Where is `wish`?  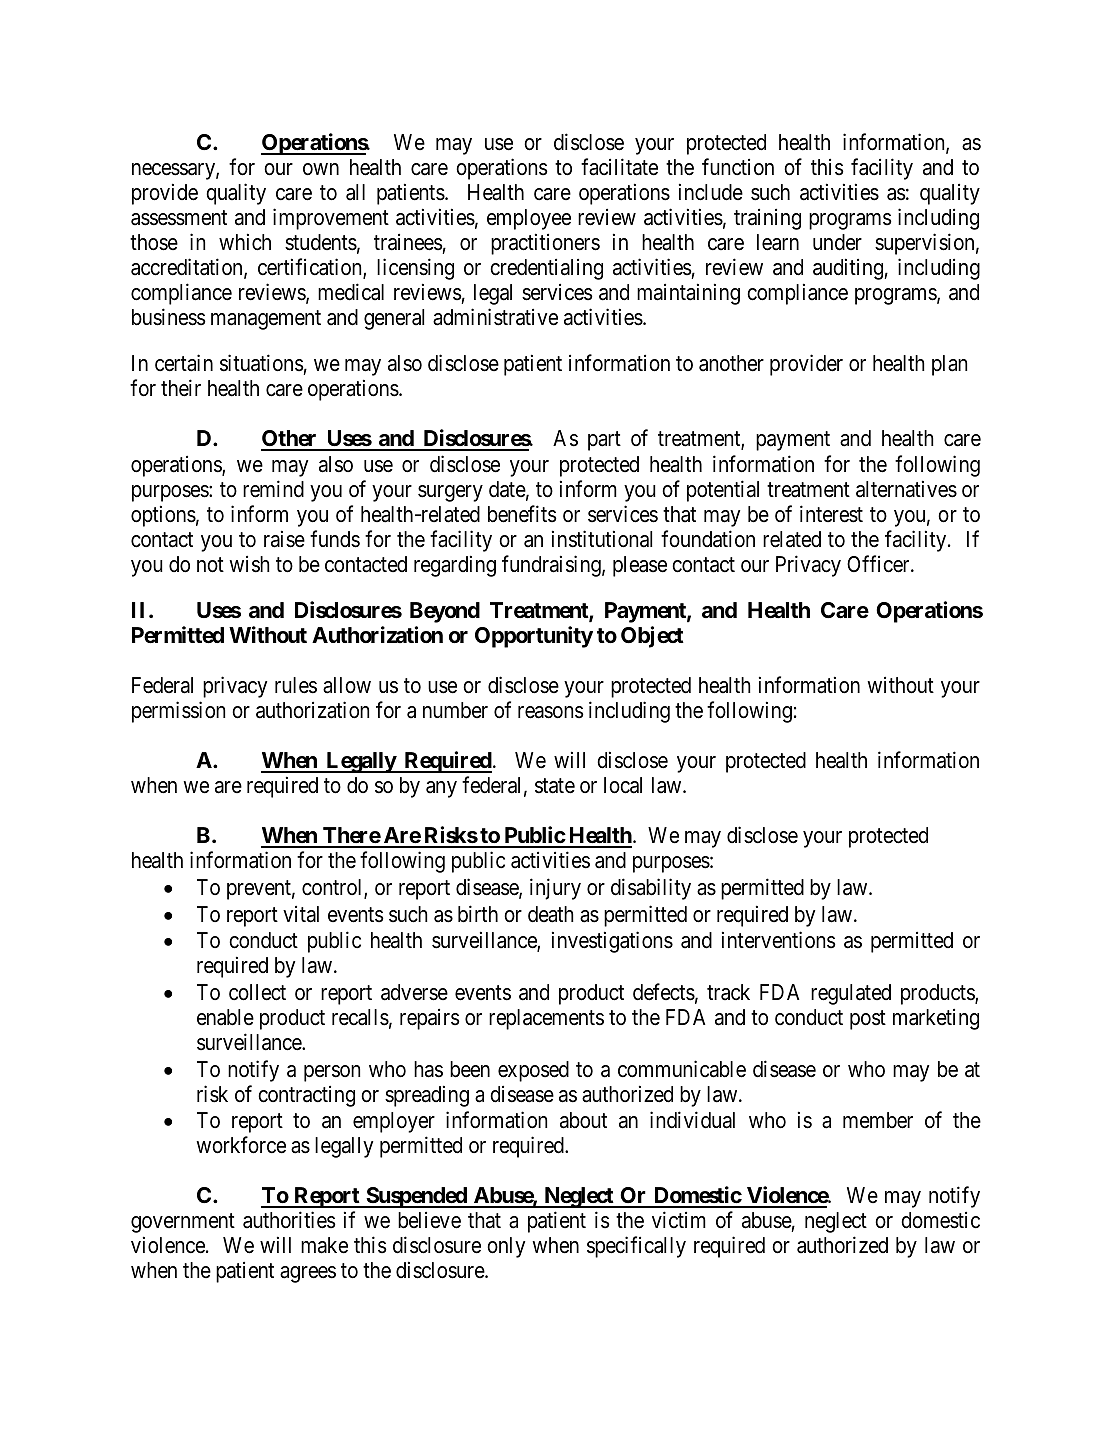 wish is located at coordinates (249, 564).
